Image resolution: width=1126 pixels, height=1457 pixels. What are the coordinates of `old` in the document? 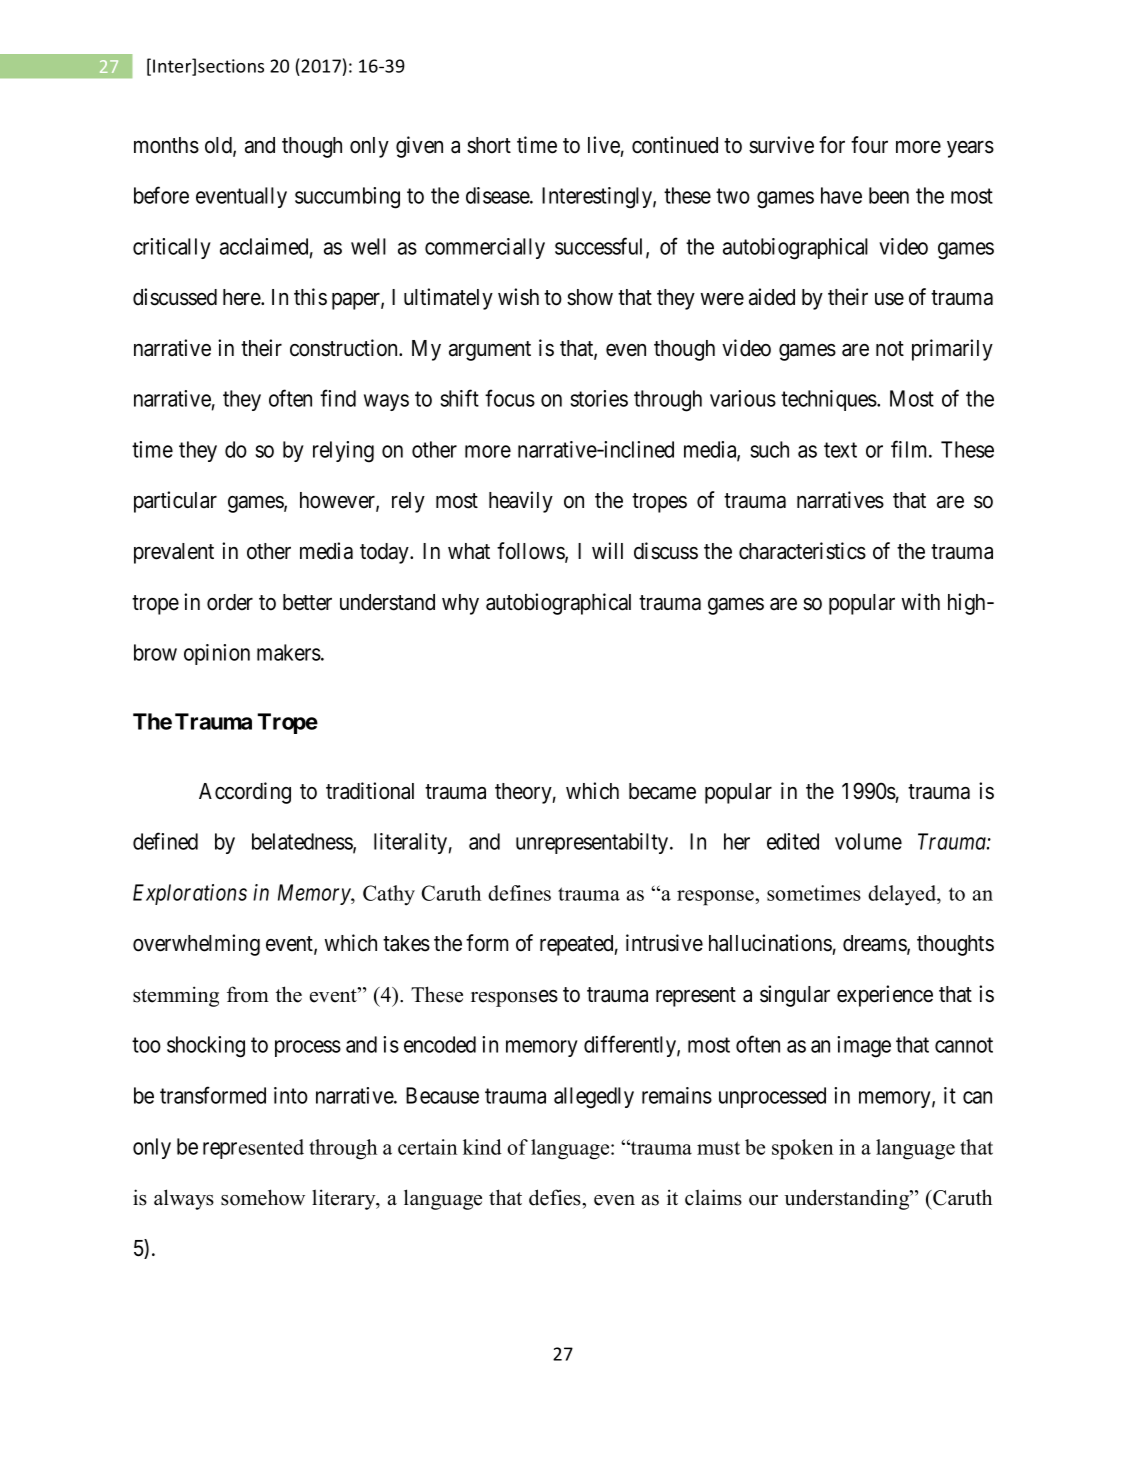 It's located at (219, 146).
